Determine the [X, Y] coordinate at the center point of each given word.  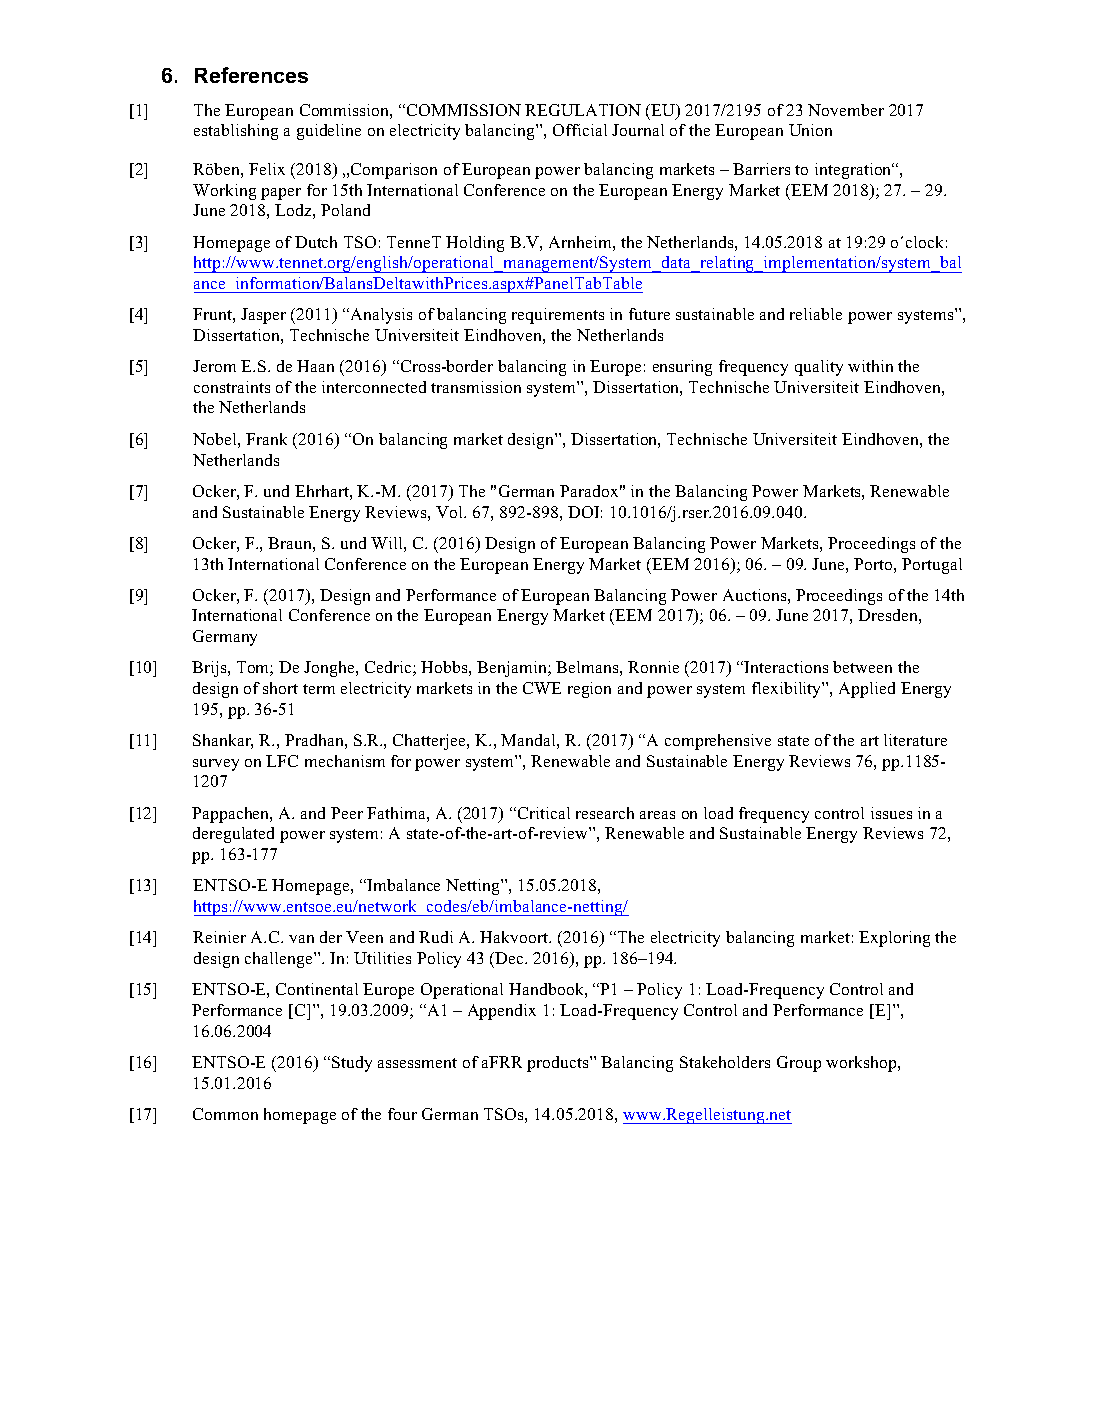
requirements [558, 316]
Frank [266, 439]
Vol [451, 512]
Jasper [263, 316]
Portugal [932, 566]
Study [352, 1064]
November [846, 110]
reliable [816, 314]
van [301, 939]
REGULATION [583, 110]
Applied [867, 690]
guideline [329, 132]
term [319, 689]
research [605, 813]
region [589, 690]
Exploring [894, 939]
